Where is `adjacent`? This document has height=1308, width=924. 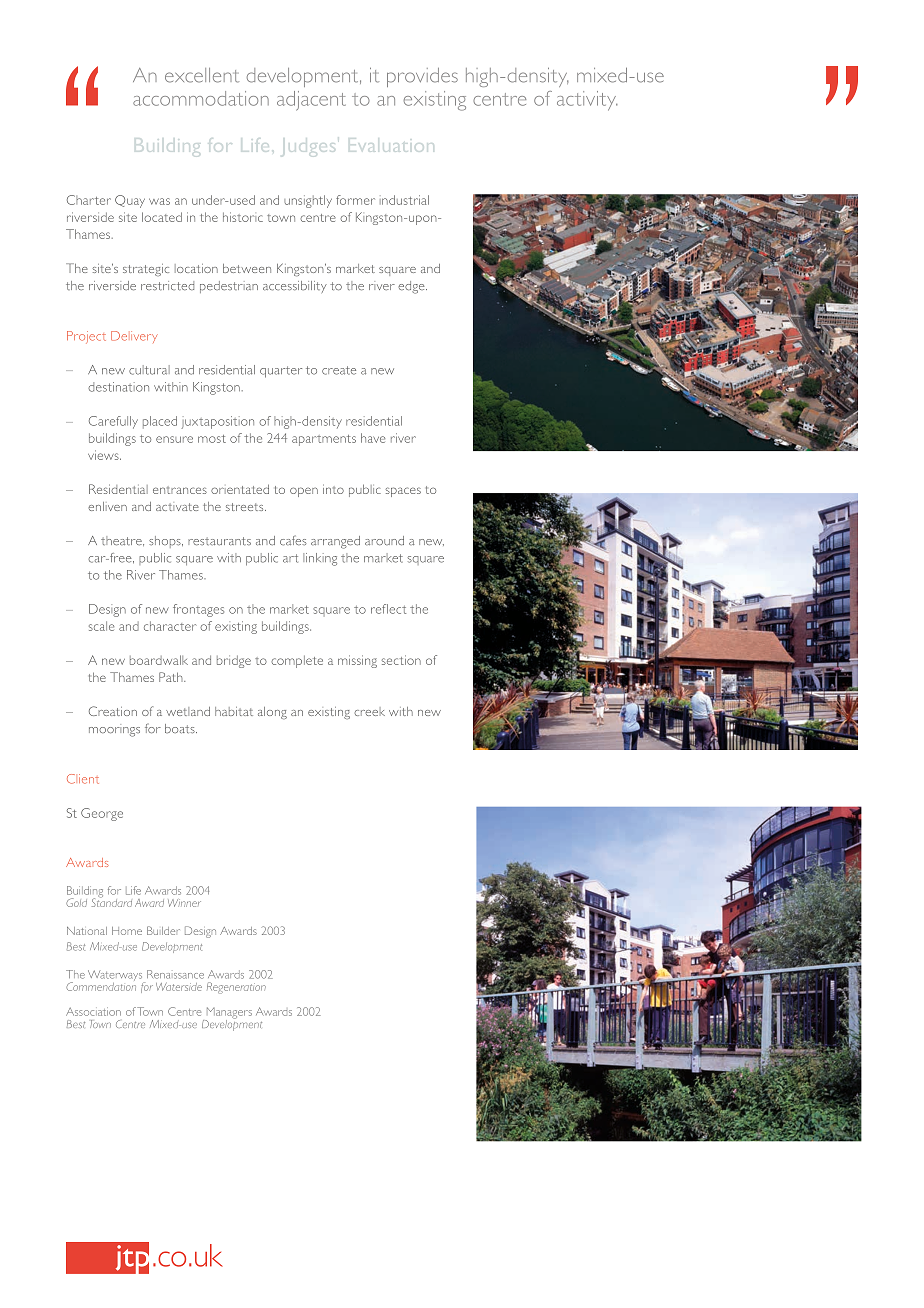 adjacent is located at coordinates (311, 101).
